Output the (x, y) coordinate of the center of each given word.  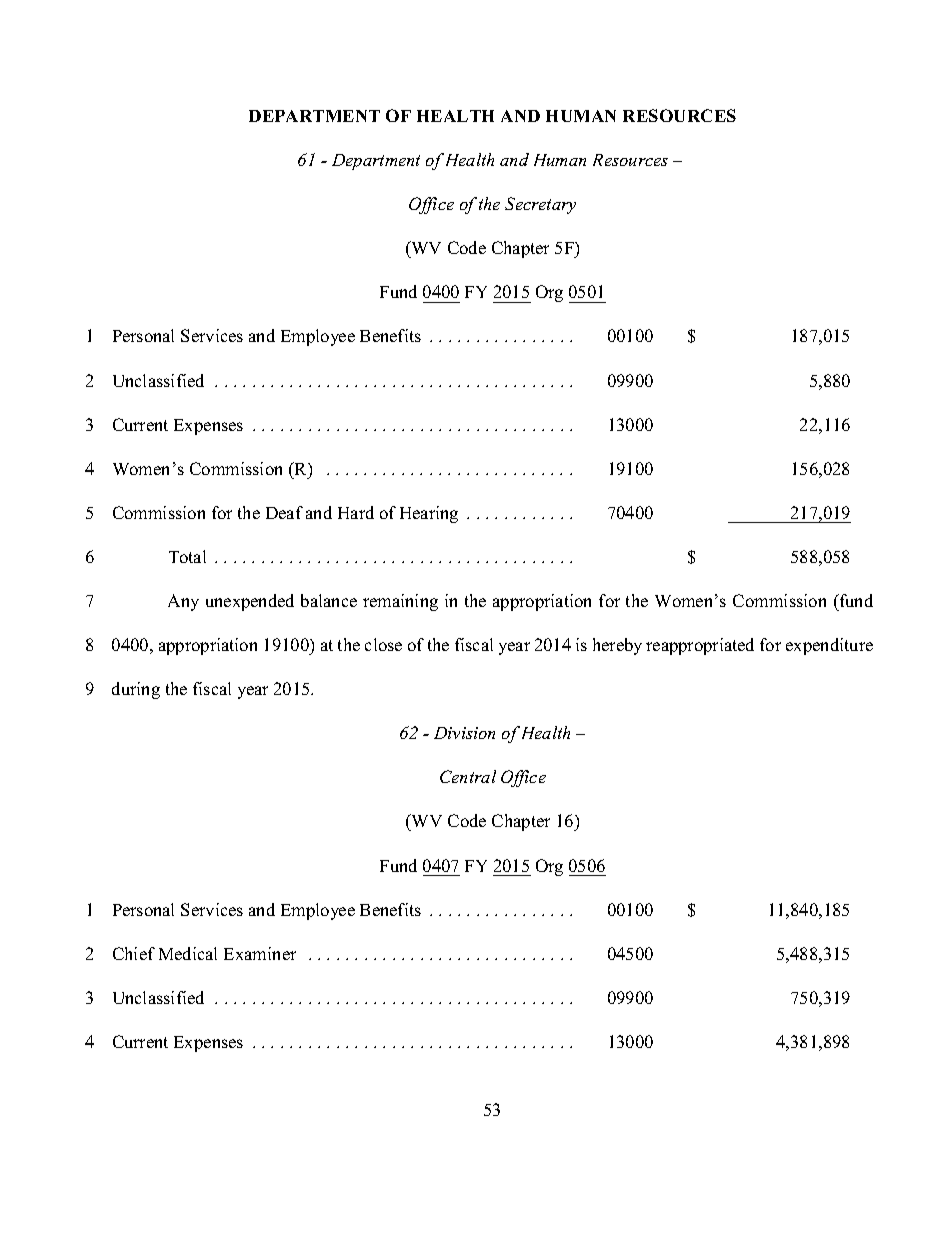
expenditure (829, 646)
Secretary (540, 205)
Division (464, 733)
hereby (617, 646)
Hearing (429, 514)
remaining (400, 602)
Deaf (284, 512)
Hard (356, 512)
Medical (188, 953)
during (136, 690)
